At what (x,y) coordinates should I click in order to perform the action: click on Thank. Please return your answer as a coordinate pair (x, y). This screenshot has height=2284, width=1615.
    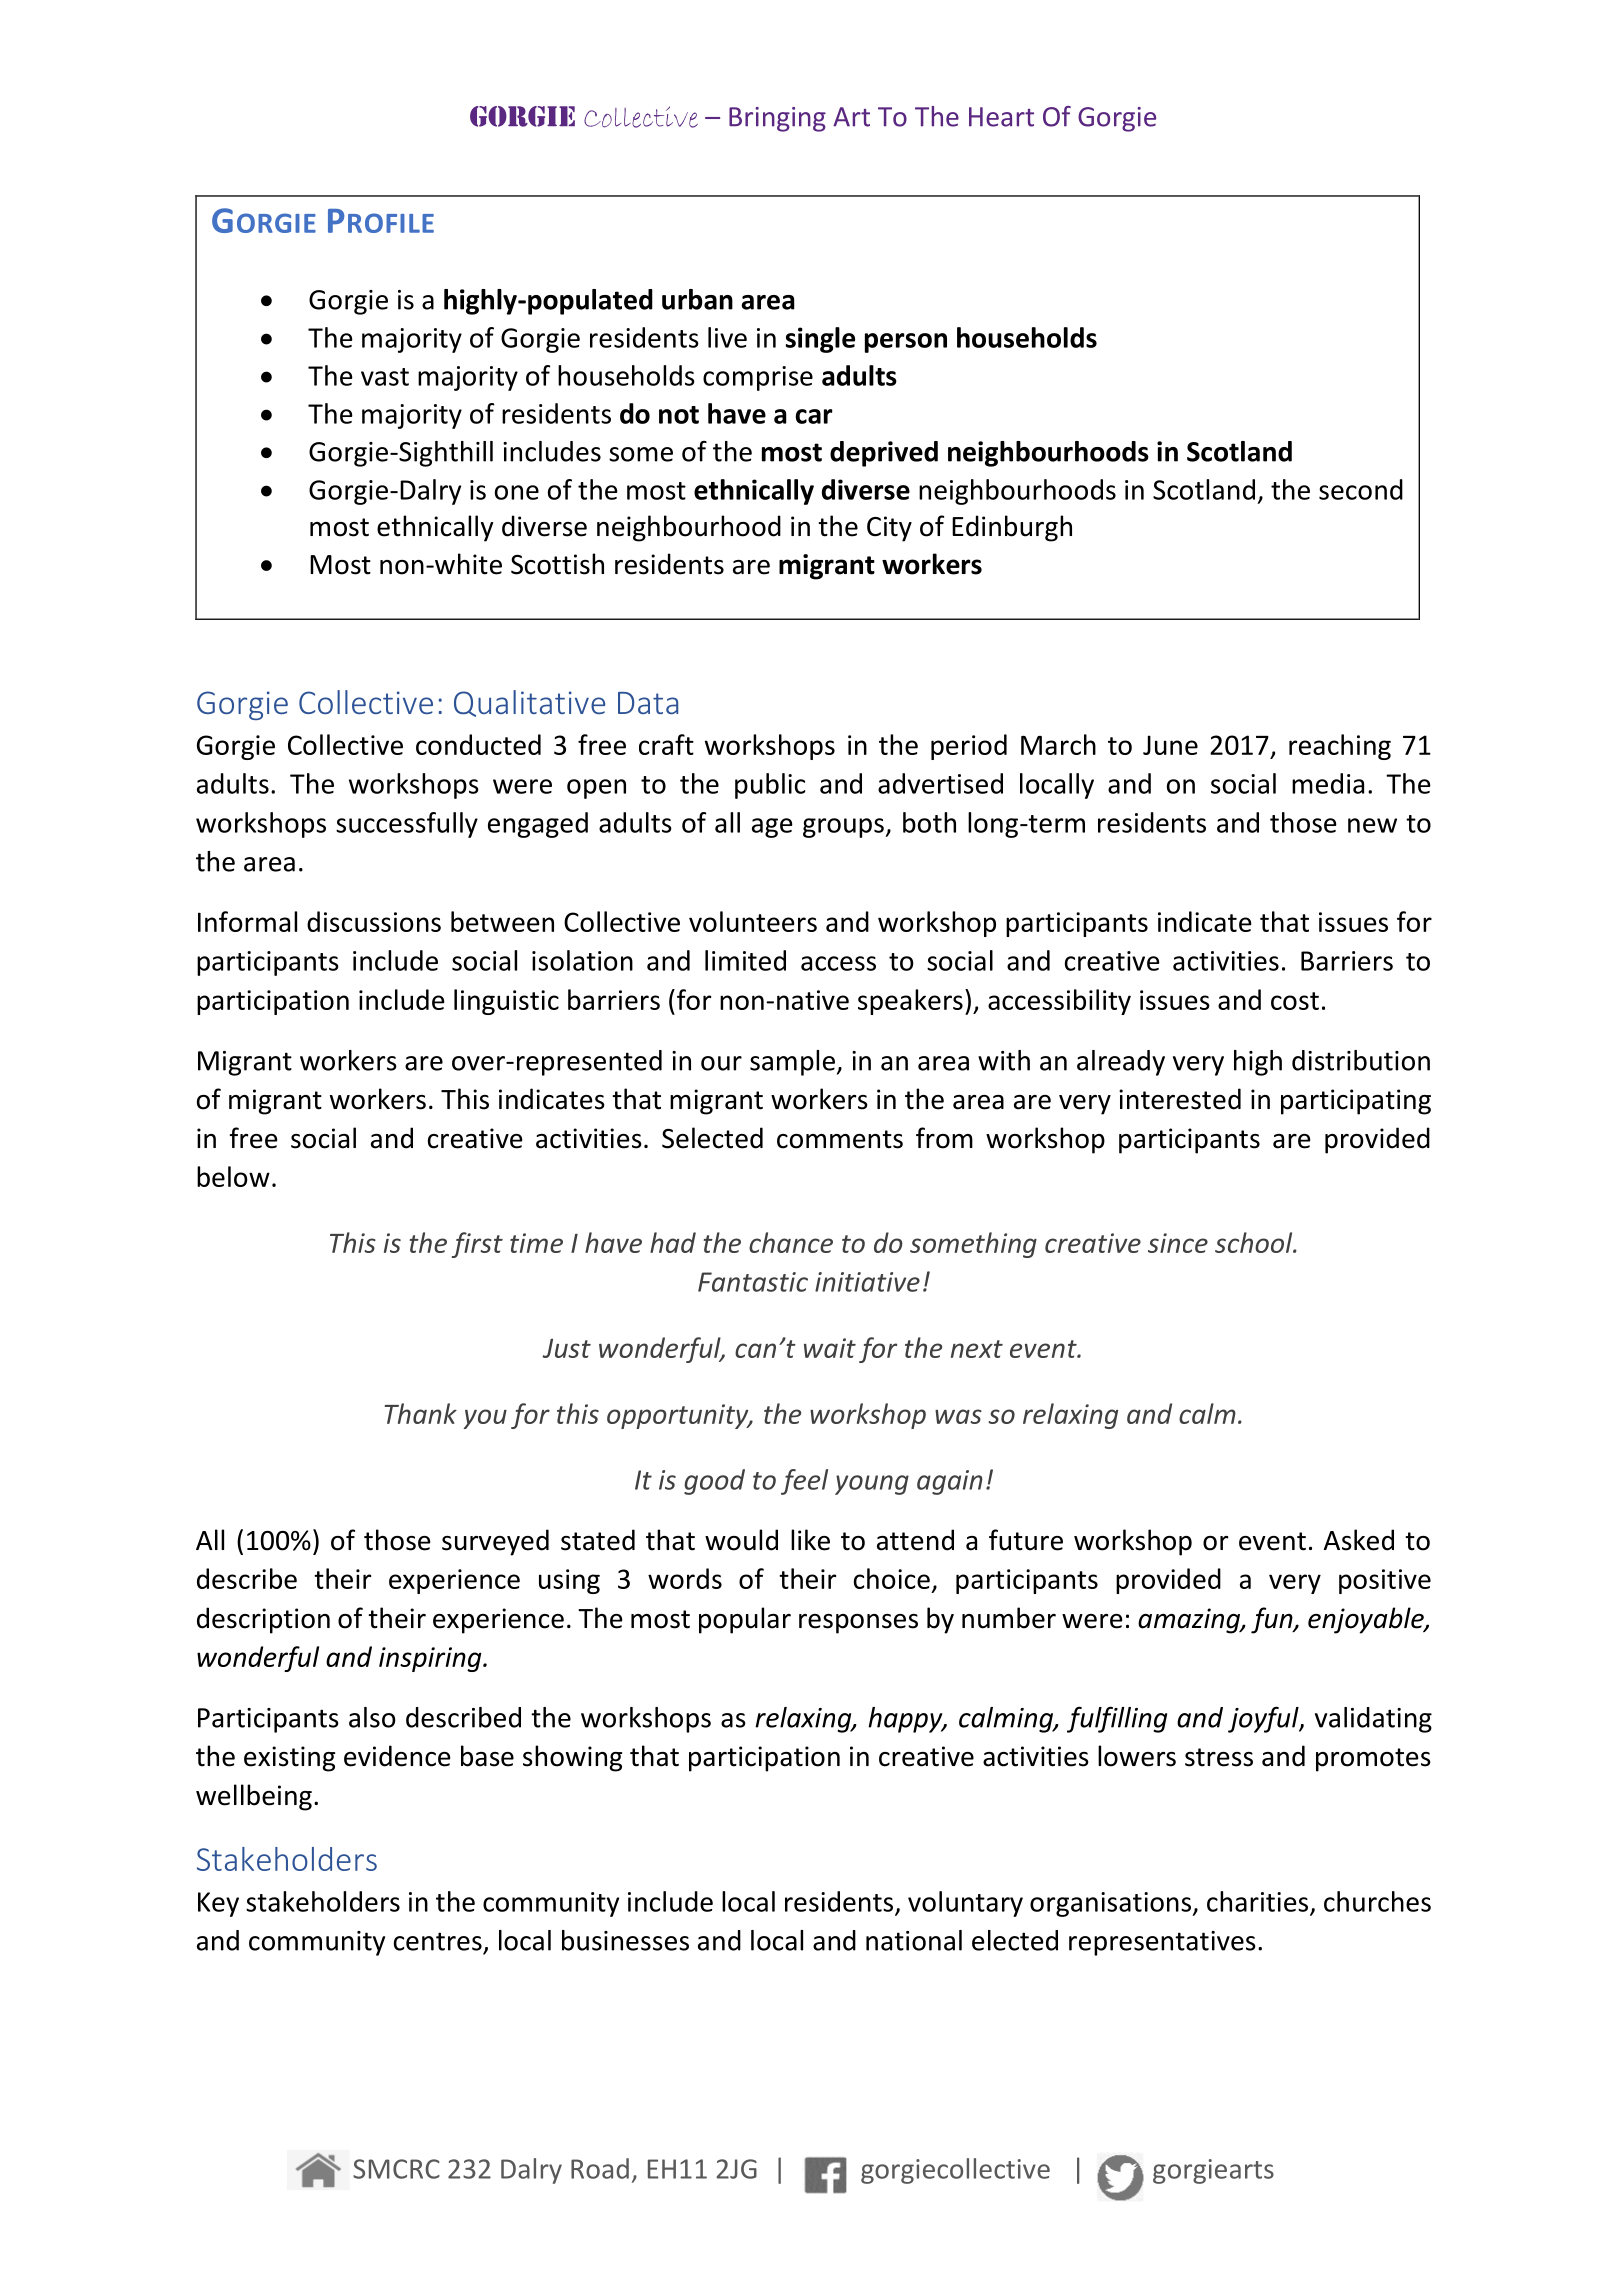
    Looking at the image, I should click on (420, 1413).
